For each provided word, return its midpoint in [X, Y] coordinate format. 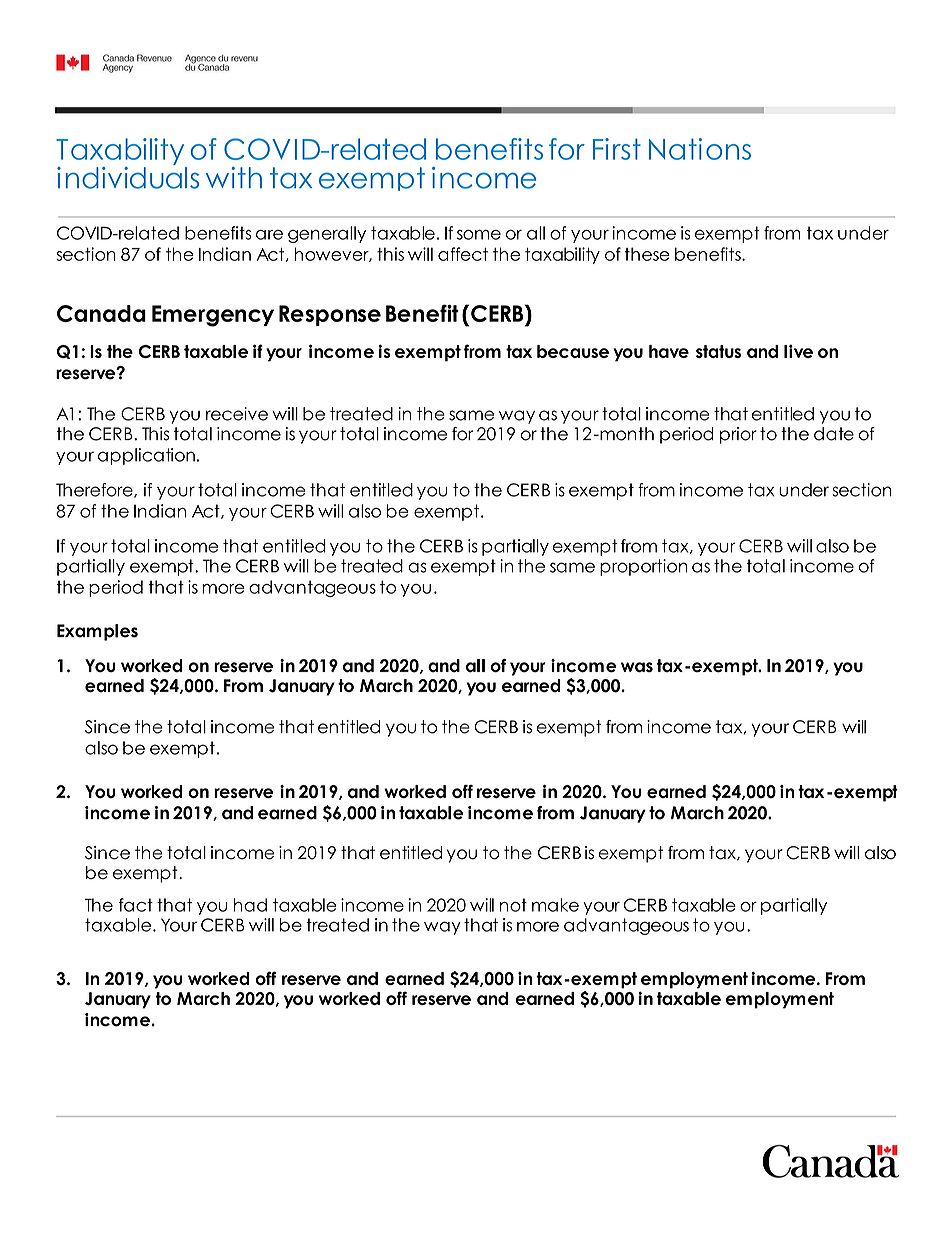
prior [738, 435]
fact [136, 905]
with [234, 177]
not [513, 905]
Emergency [213, 316]
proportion [643, 567]
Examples [97, 632]
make [555, 905]
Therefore [95, 490]
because [573, 351]
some [479, 235]
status [718, 351]
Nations [700, 149]
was [637, 667]
